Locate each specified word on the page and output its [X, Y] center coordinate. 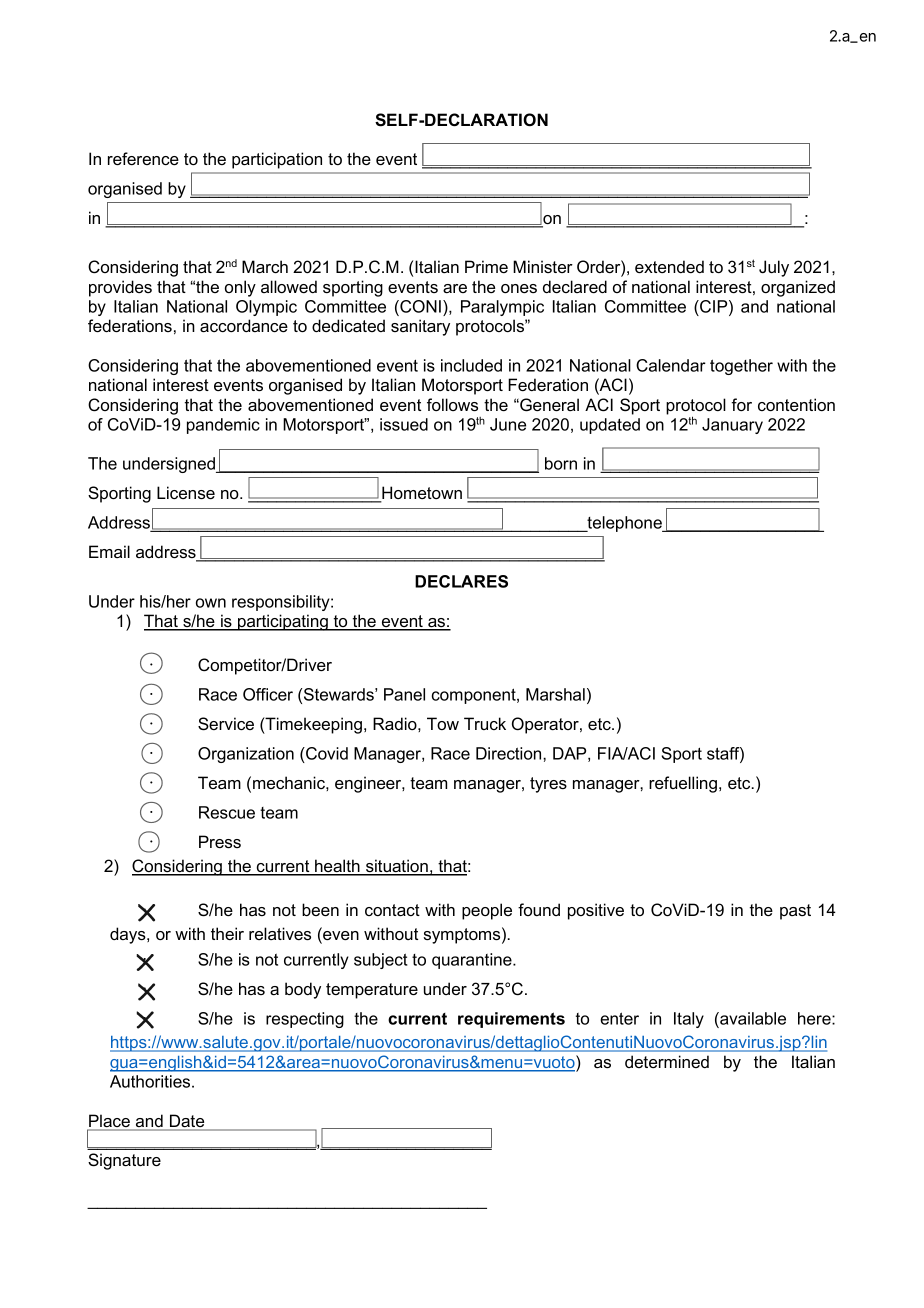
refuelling [683, 784]
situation [397, 867]
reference [143, 158]
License [186, 492]
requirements [511, 1020]
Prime [486, 266]
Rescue [227, 812]
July [774, 268]
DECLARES [461, 581]
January [732, 426]
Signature [124, 1161]
